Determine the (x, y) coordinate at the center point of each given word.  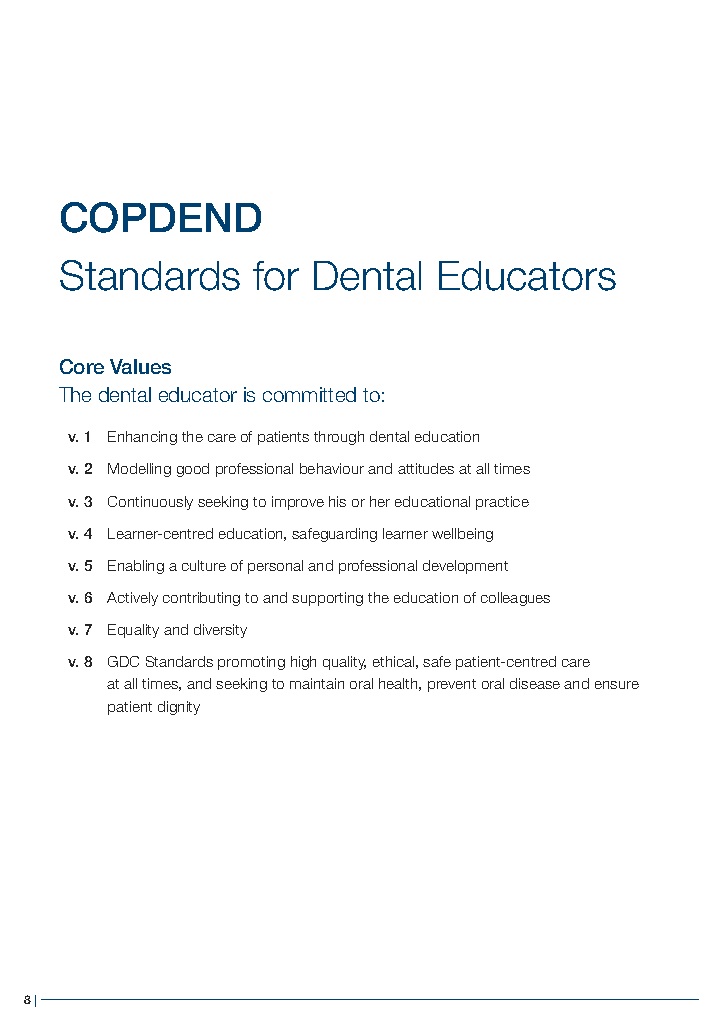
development (465, 567)
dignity (179, 708)
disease (535, 683)
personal (275, 567)
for (276, 276)
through (339, 438)
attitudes (426, 468)
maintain (317, 683)
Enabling (136, 567)
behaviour (332, 468)
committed (309, 394)
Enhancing (142, 438)
